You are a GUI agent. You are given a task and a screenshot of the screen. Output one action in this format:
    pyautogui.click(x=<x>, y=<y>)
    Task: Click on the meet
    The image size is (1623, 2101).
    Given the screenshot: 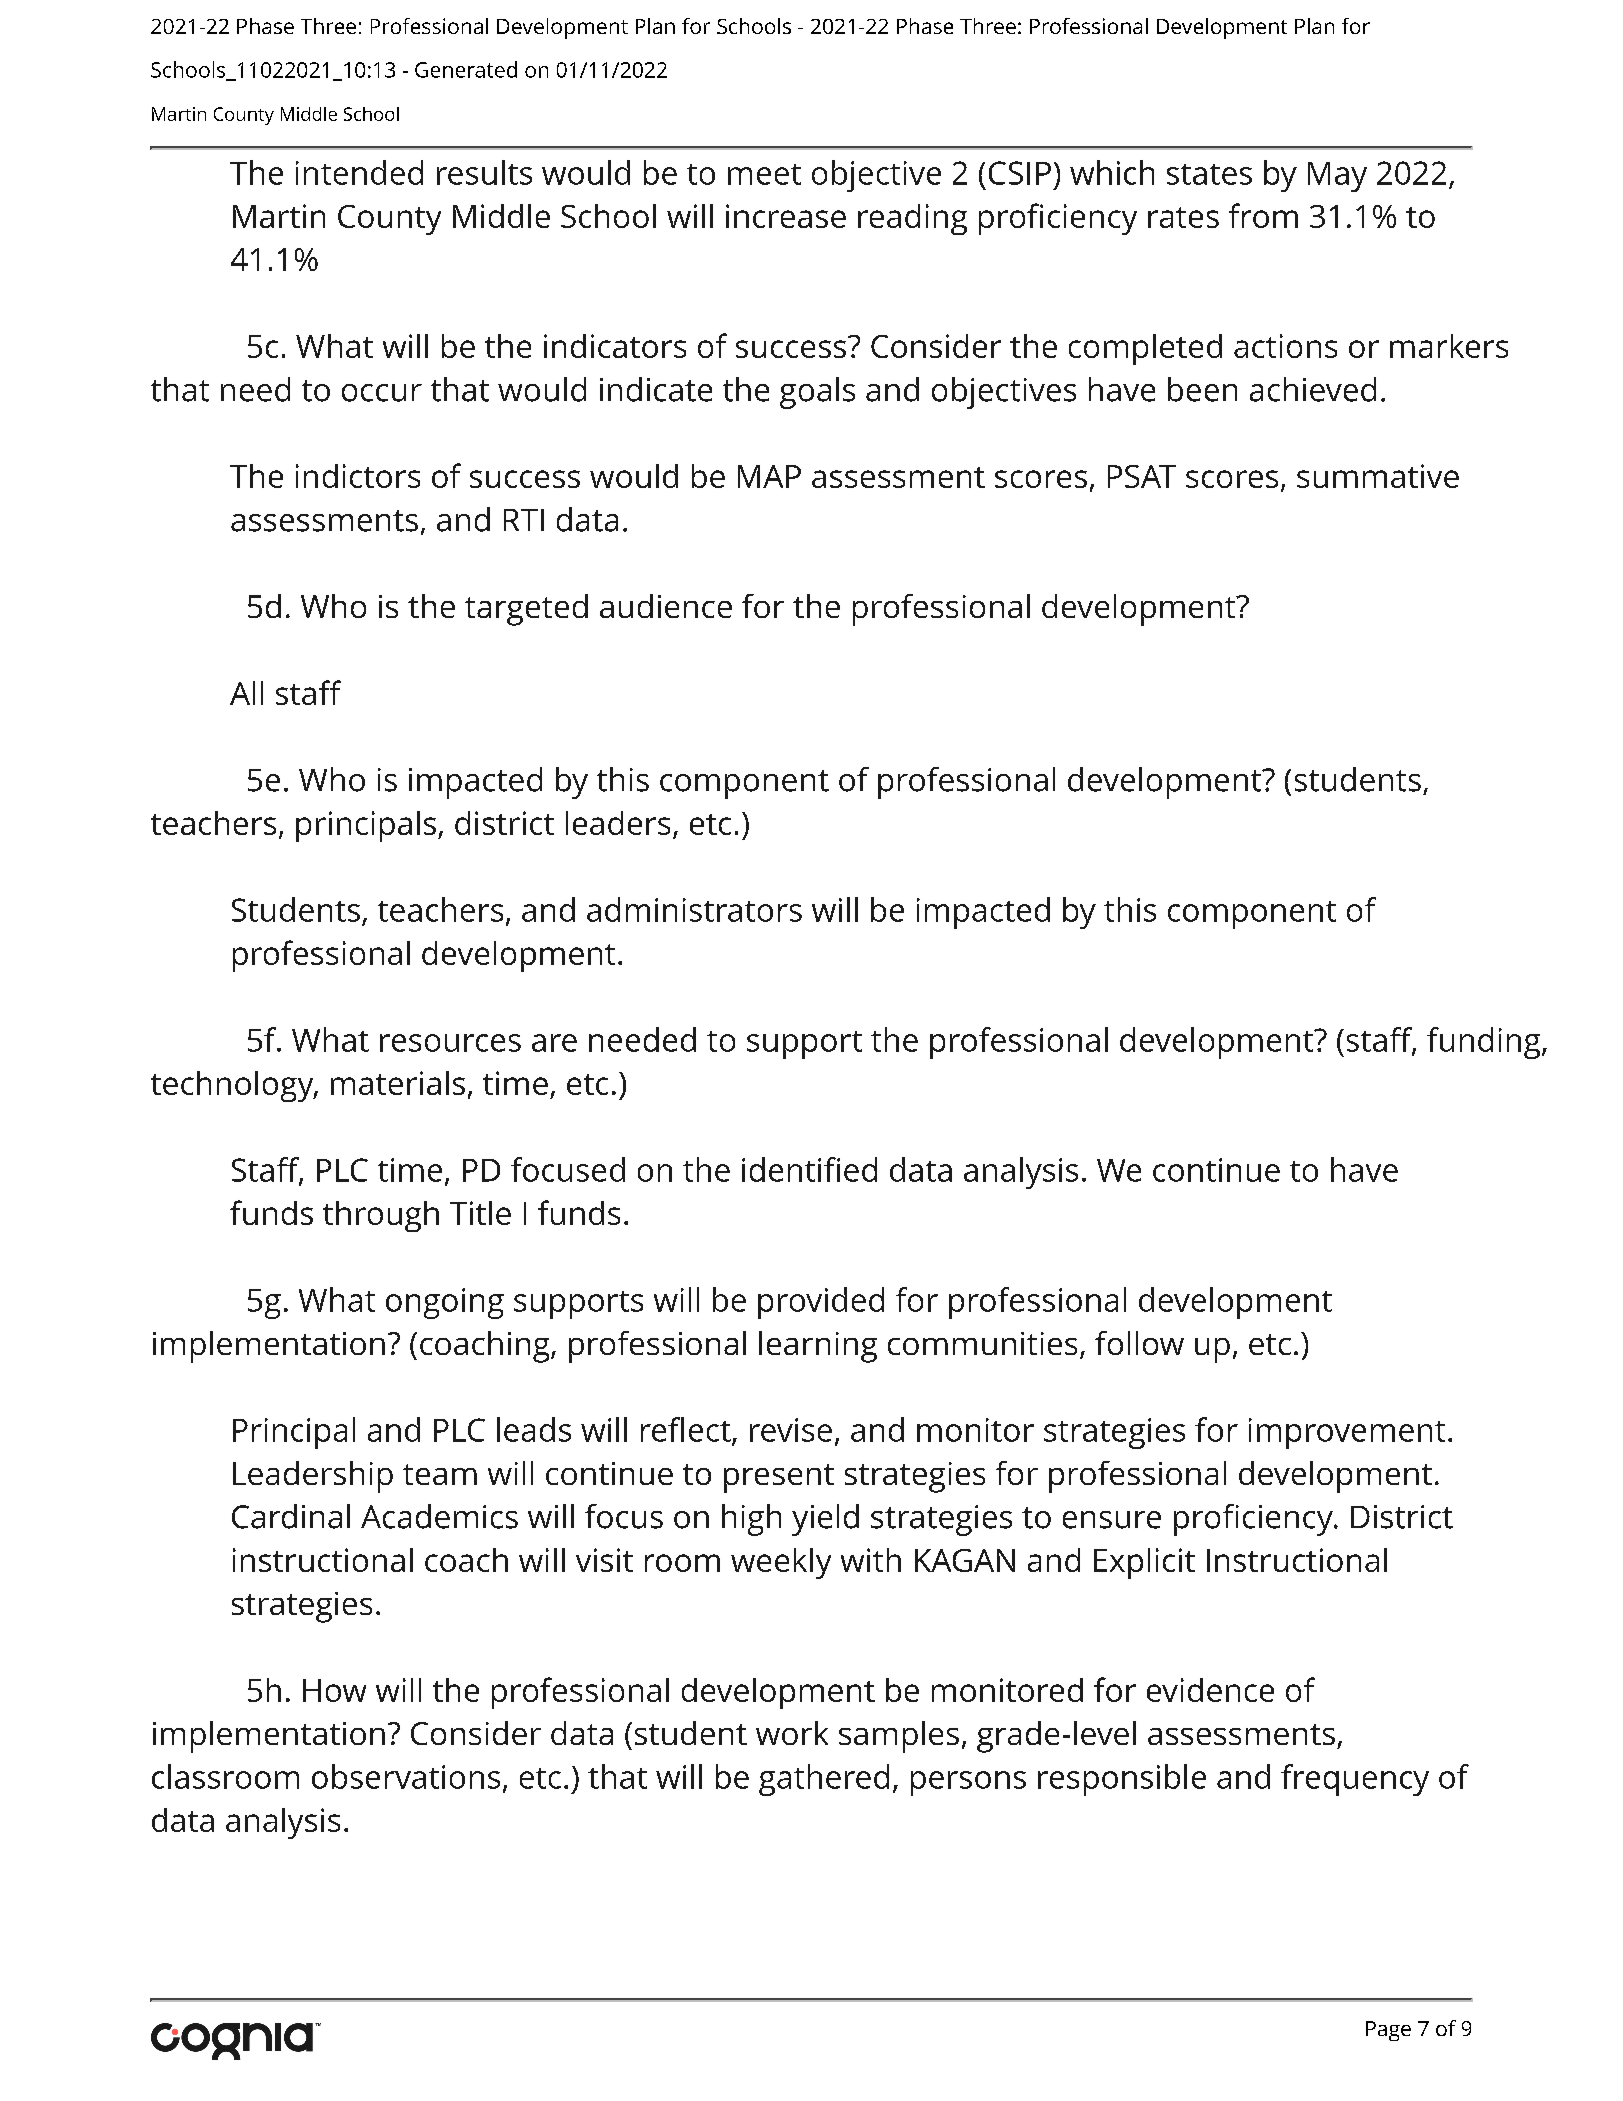 What is the action you would take?
    pyautogui.click(x=764, y=174)
